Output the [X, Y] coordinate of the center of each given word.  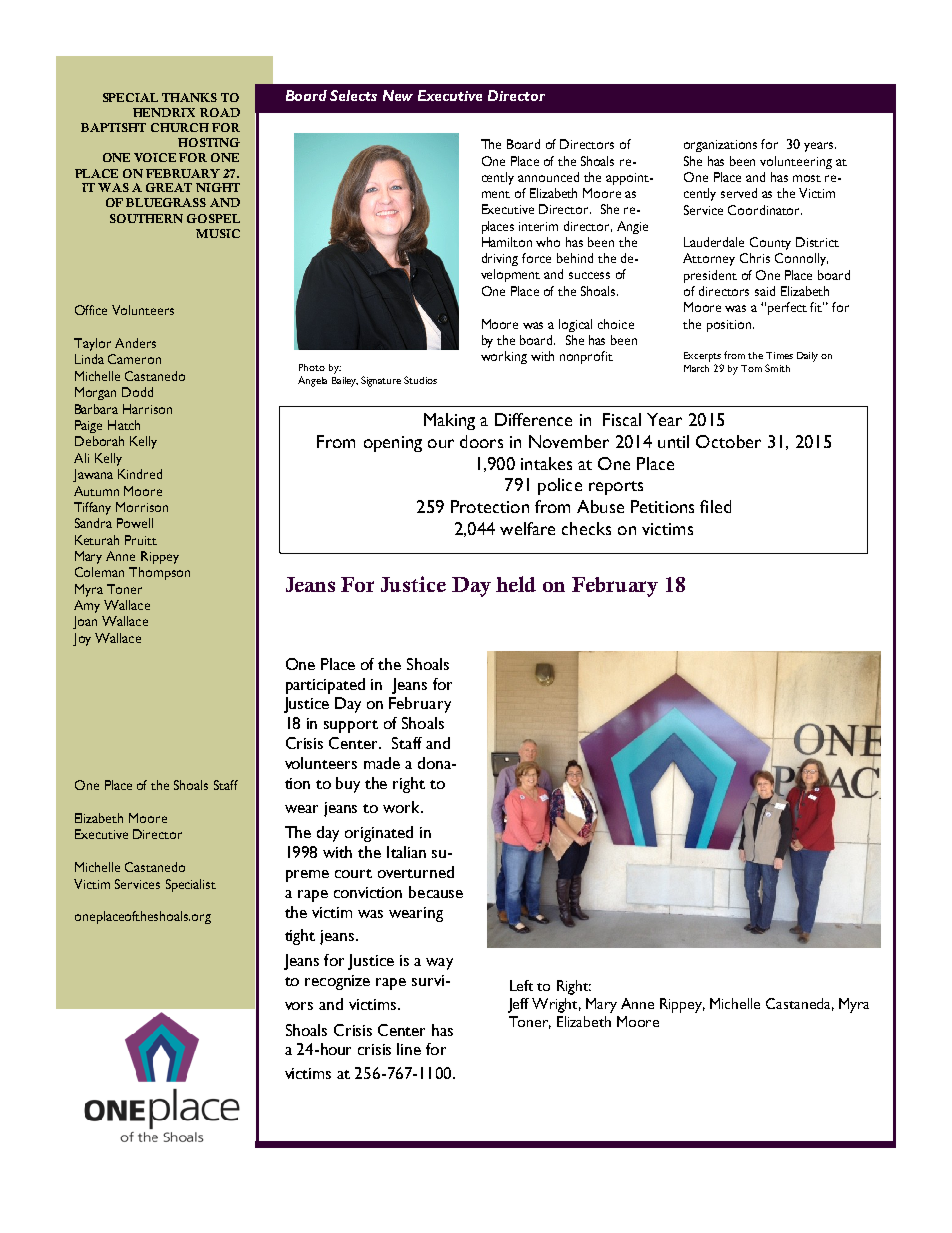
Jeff [518, 1005]
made [382, 763]
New [398, 95]
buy [348, 785]
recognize [337, 982]
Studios [420, 380]
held [516, 584]
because [436, 892]
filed [715, 506]
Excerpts [702, 357]
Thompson [159, 573]
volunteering [796, 162]
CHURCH [180, 127]
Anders [135, 343]
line [409, 1049]
